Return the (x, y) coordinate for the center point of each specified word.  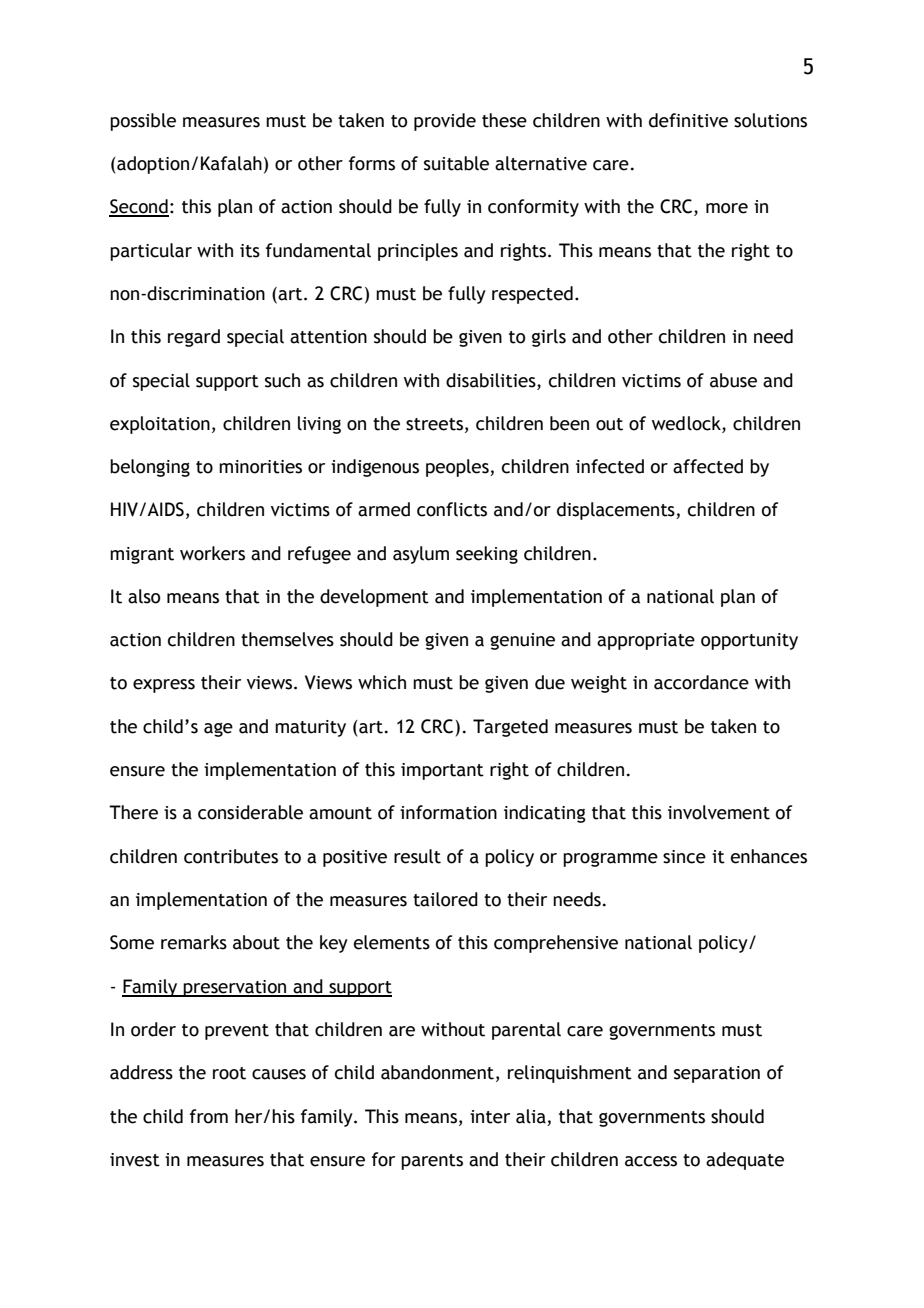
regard (194, 338)
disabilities (492, 380)
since (684, 857)
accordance (701, 682)
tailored (445, 899)
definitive (688, 120)
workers (212, 553)
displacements (617, 511)
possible (143, 122)
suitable (456, 163)
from (209, 1116)
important (442, 771)
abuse (733, 380)
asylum (421, 555)
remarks (194, 942)
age (218, 730)
